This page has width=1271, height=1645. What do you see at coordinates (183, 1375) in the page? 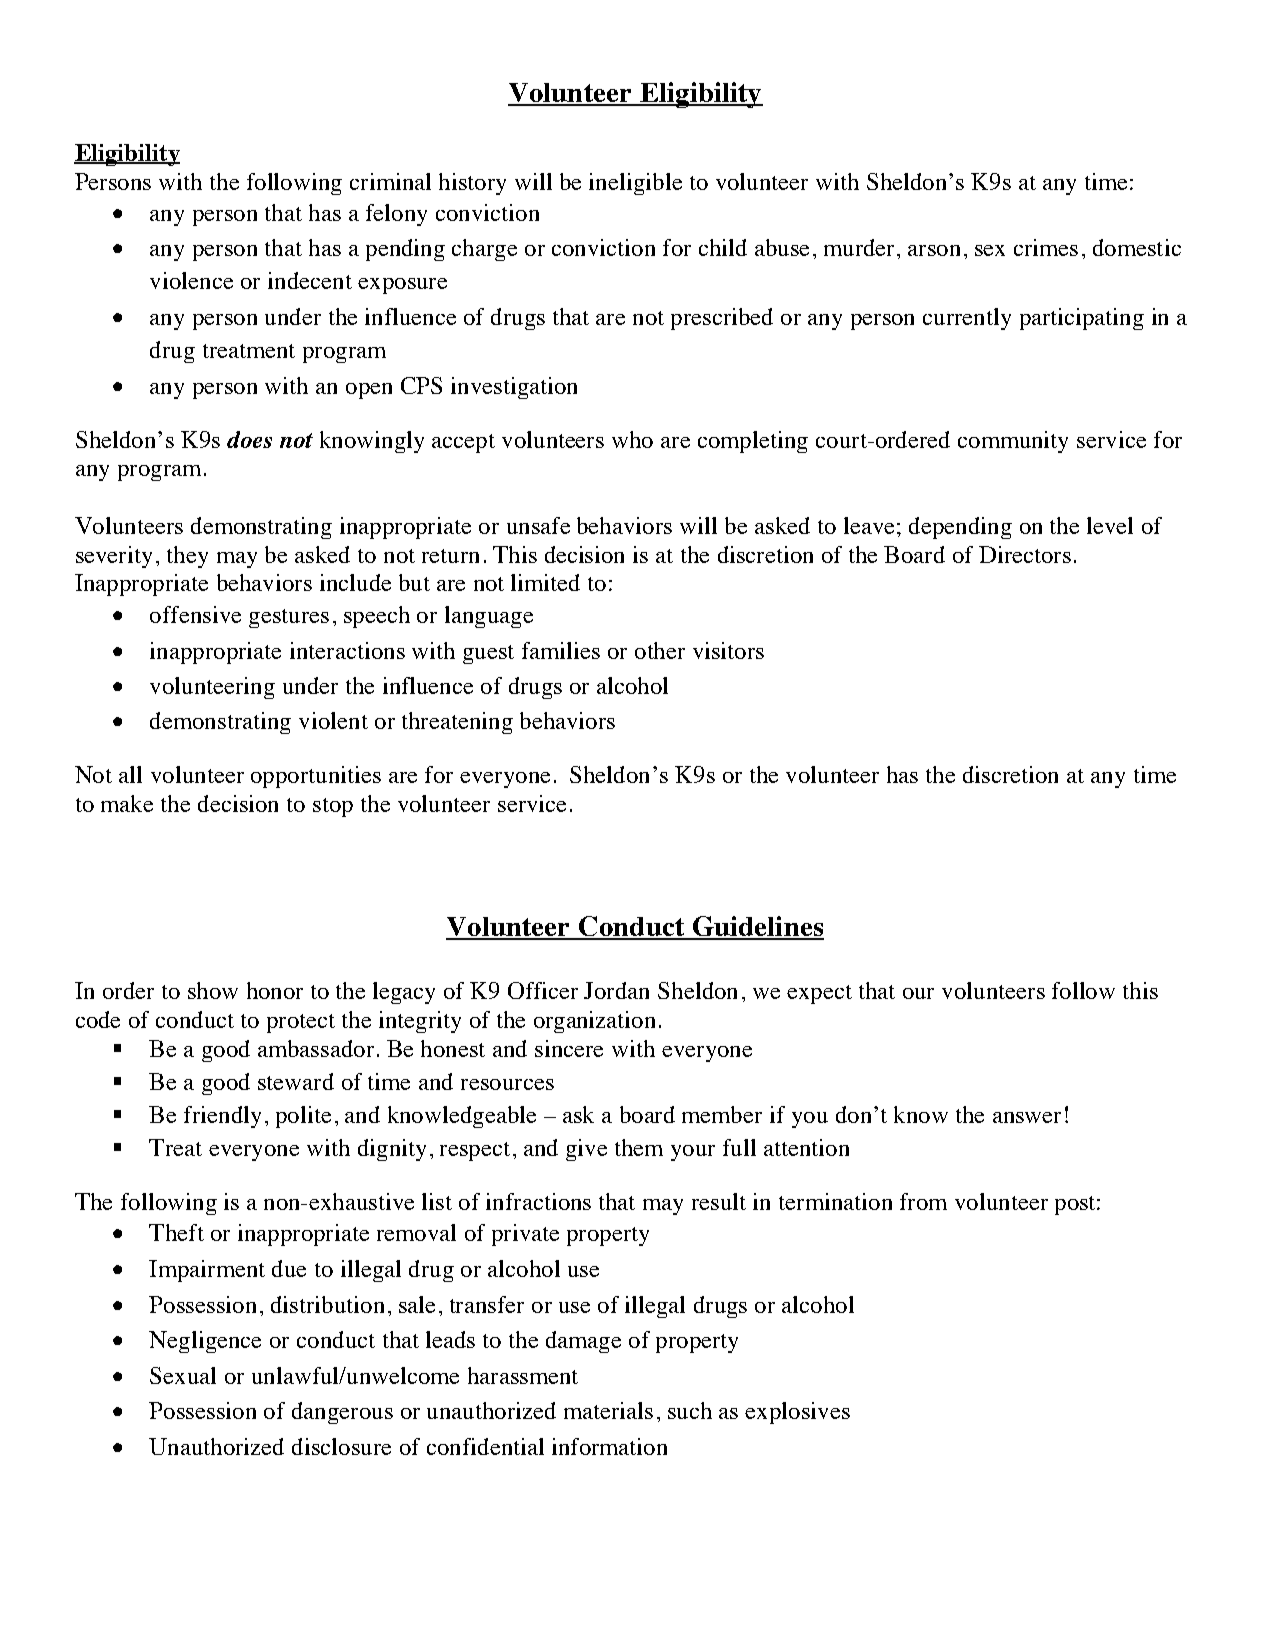
I see `Sexual` at bounding box center [183, 1375].
